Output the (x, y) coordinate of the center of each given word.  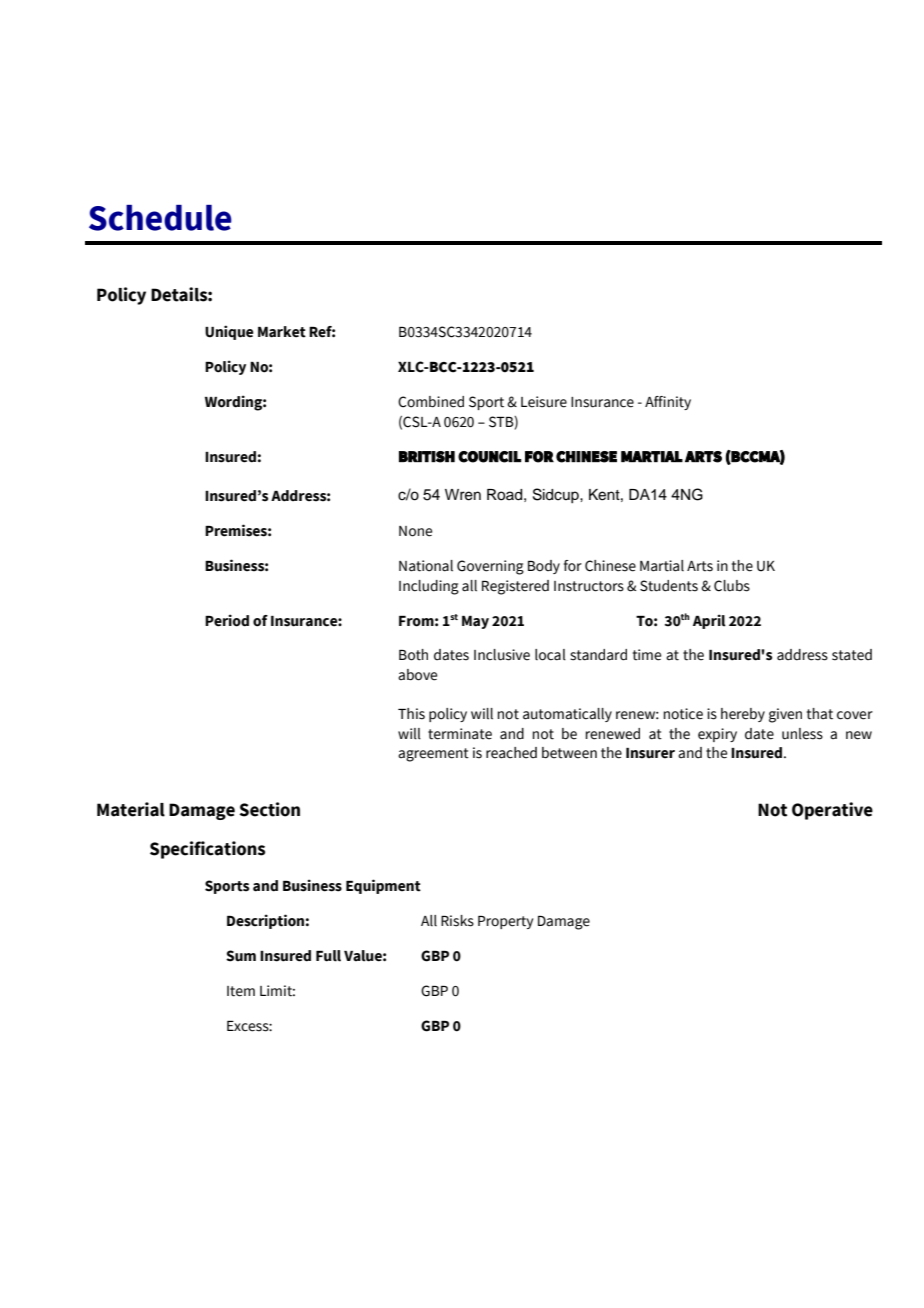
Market (282, 332)
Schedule (160, 218)
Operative (832, 811)
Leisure (544, 402)
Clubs (732, 586)
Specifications (207, 850)
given (785, 715)
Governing (490, 567)
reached (511, 753)
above (417, 675)
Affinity (668, 403)
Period (227, 620)
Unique (229, 332)
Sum (241, 956)
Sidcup (557, 495)
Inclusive (502, 655)
